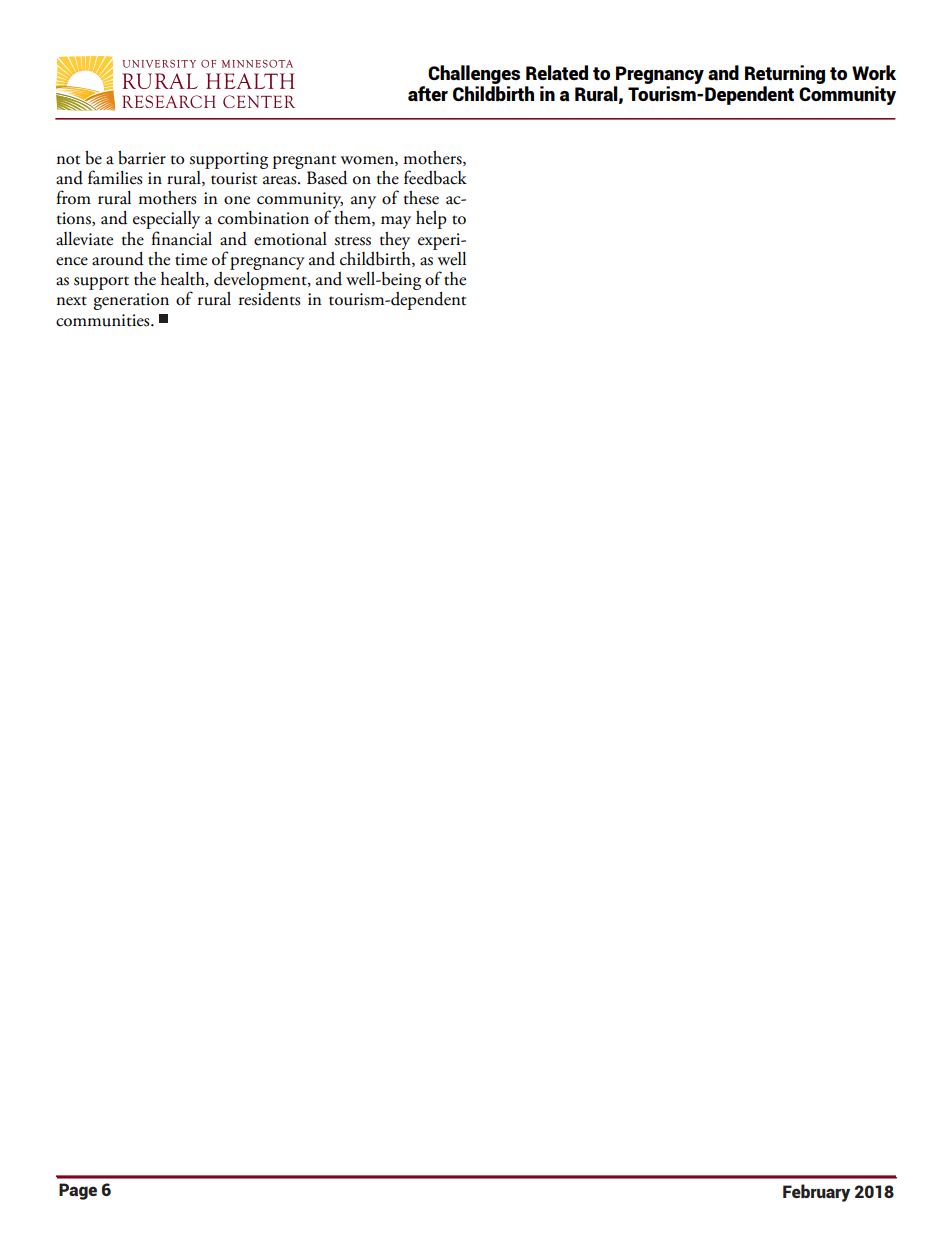  I want to click on they, so click(395, 241).
